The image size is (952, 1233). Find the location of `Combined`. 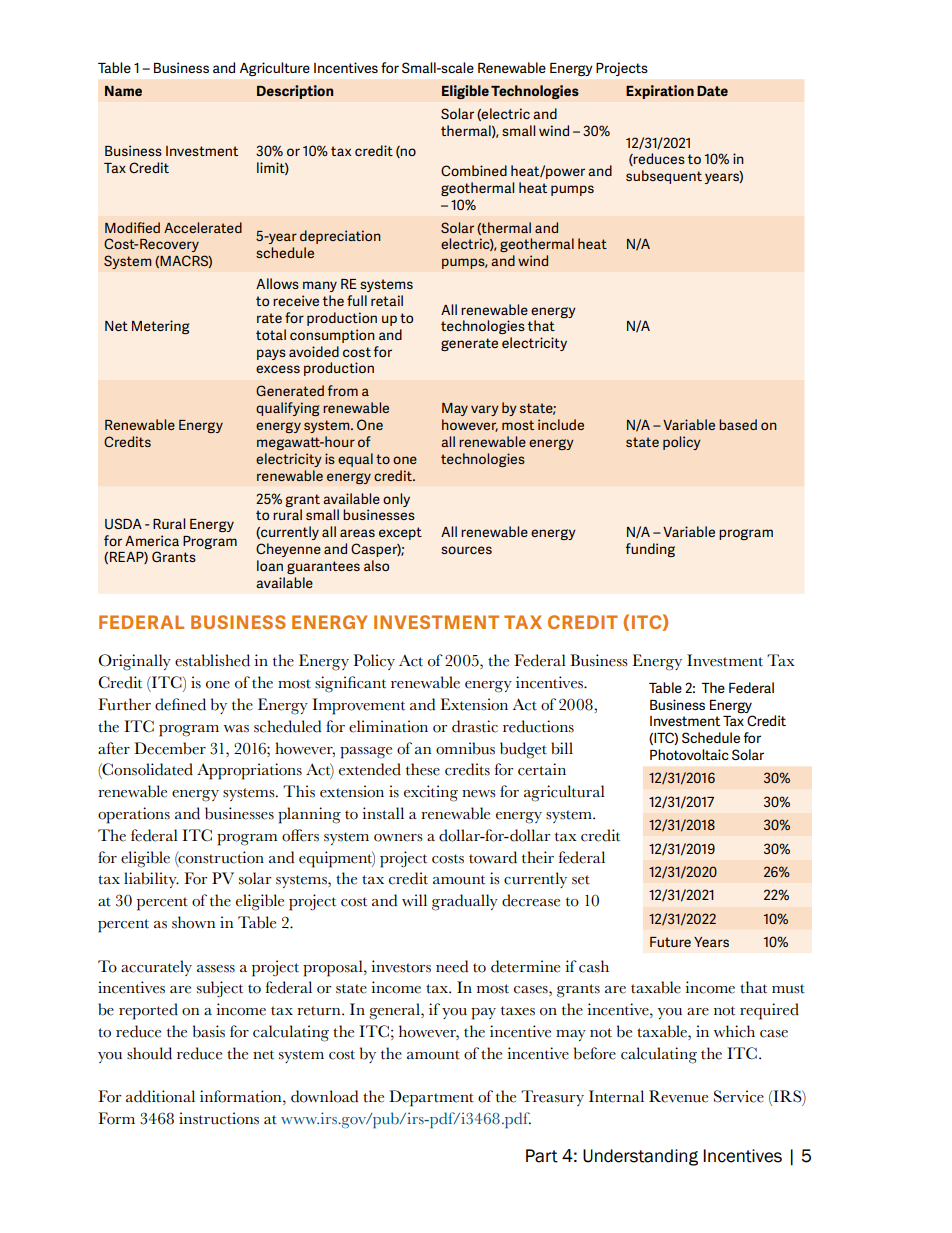

Combined is located at coordinates (474, 170).
